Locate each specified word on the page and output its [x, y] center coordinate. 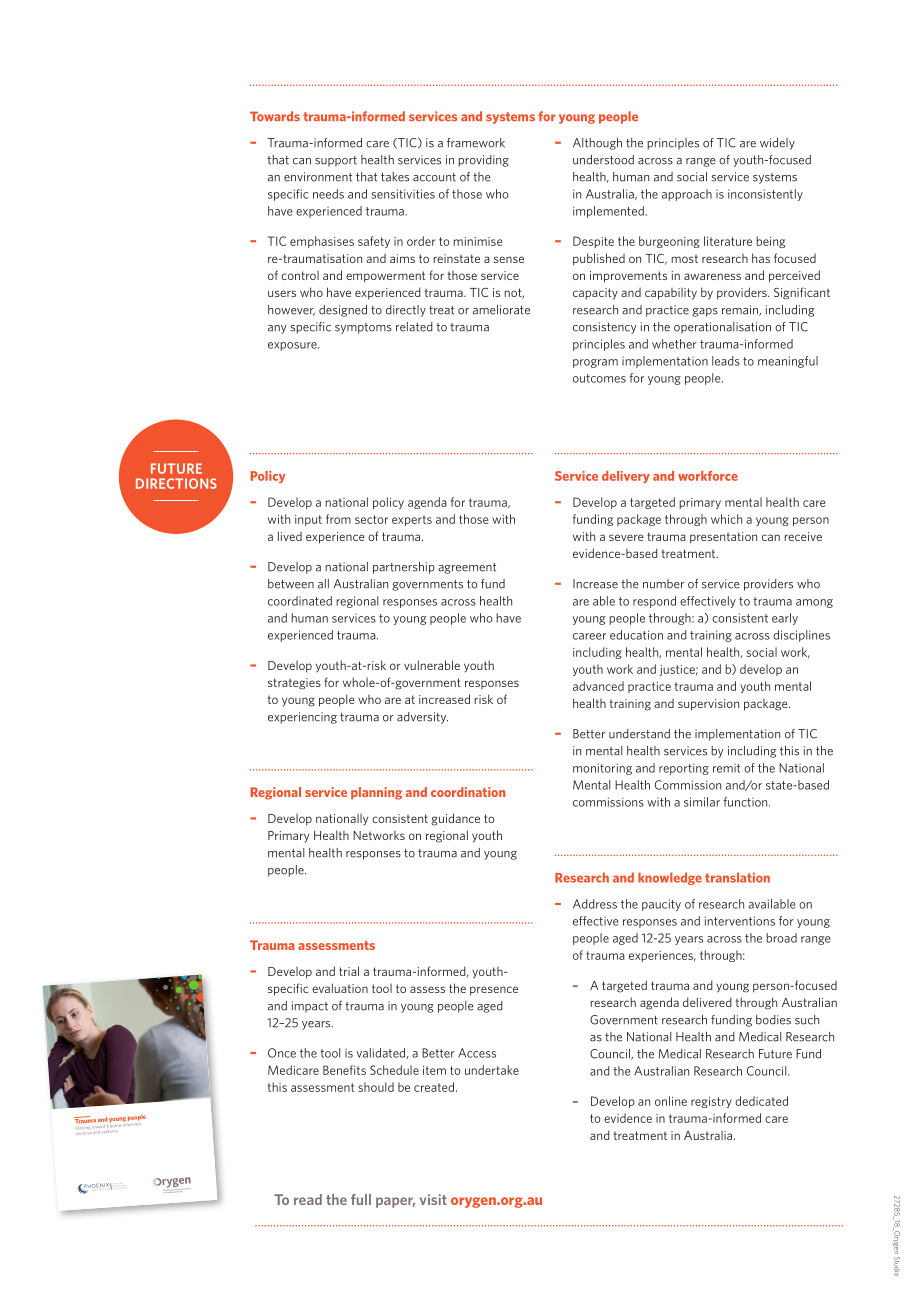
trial [349, 971]
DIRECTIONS [176, 483]
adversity [422, 718]
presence [494, 991]
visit [433, 1199]
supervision [708, 705]
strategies [294, 684]
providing [483, 161]
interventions [740, 921]
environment [318, 177]
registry [711, 1102]
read [308, 1199]
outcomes [599, 378]
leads [726, 361]
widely [777, 144]
